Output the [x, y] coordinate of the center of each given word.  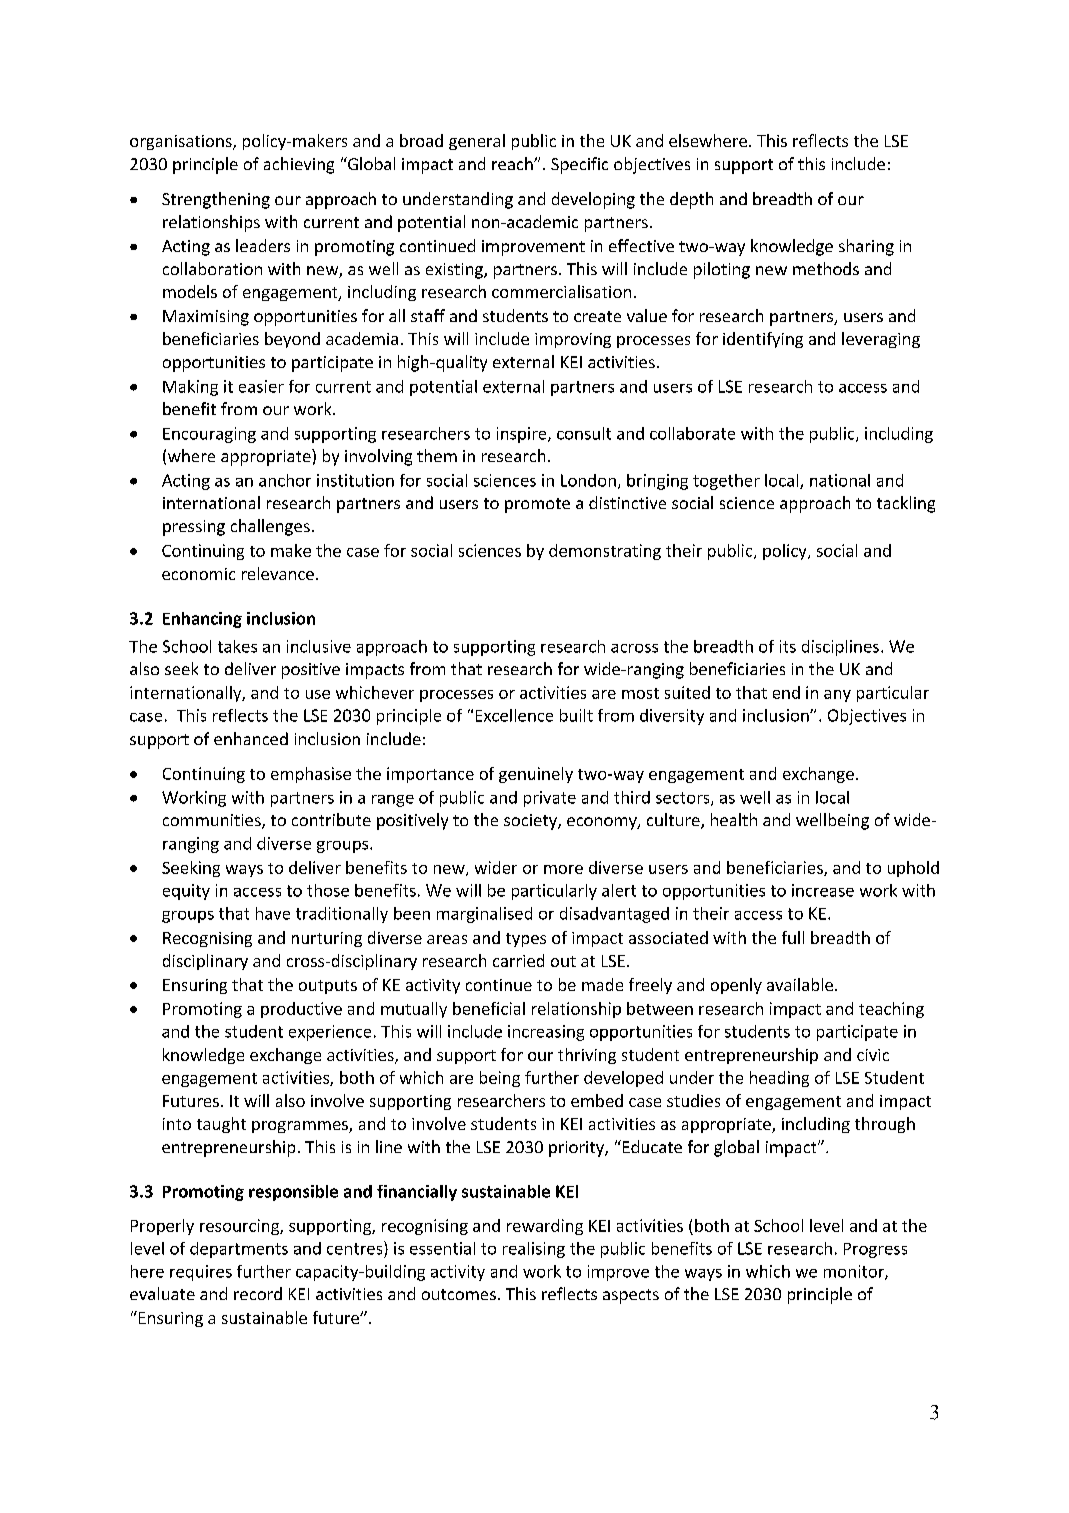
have [273, 913]
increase [823, 890]
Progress [875, 1250]
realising [534, 1250]
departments [239, 1250]
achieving [299, 165]
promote [537, 505]
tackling [906, 504]
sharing [866, 247]
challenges [270, 527]
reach [513, 163]
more [563, 869]
